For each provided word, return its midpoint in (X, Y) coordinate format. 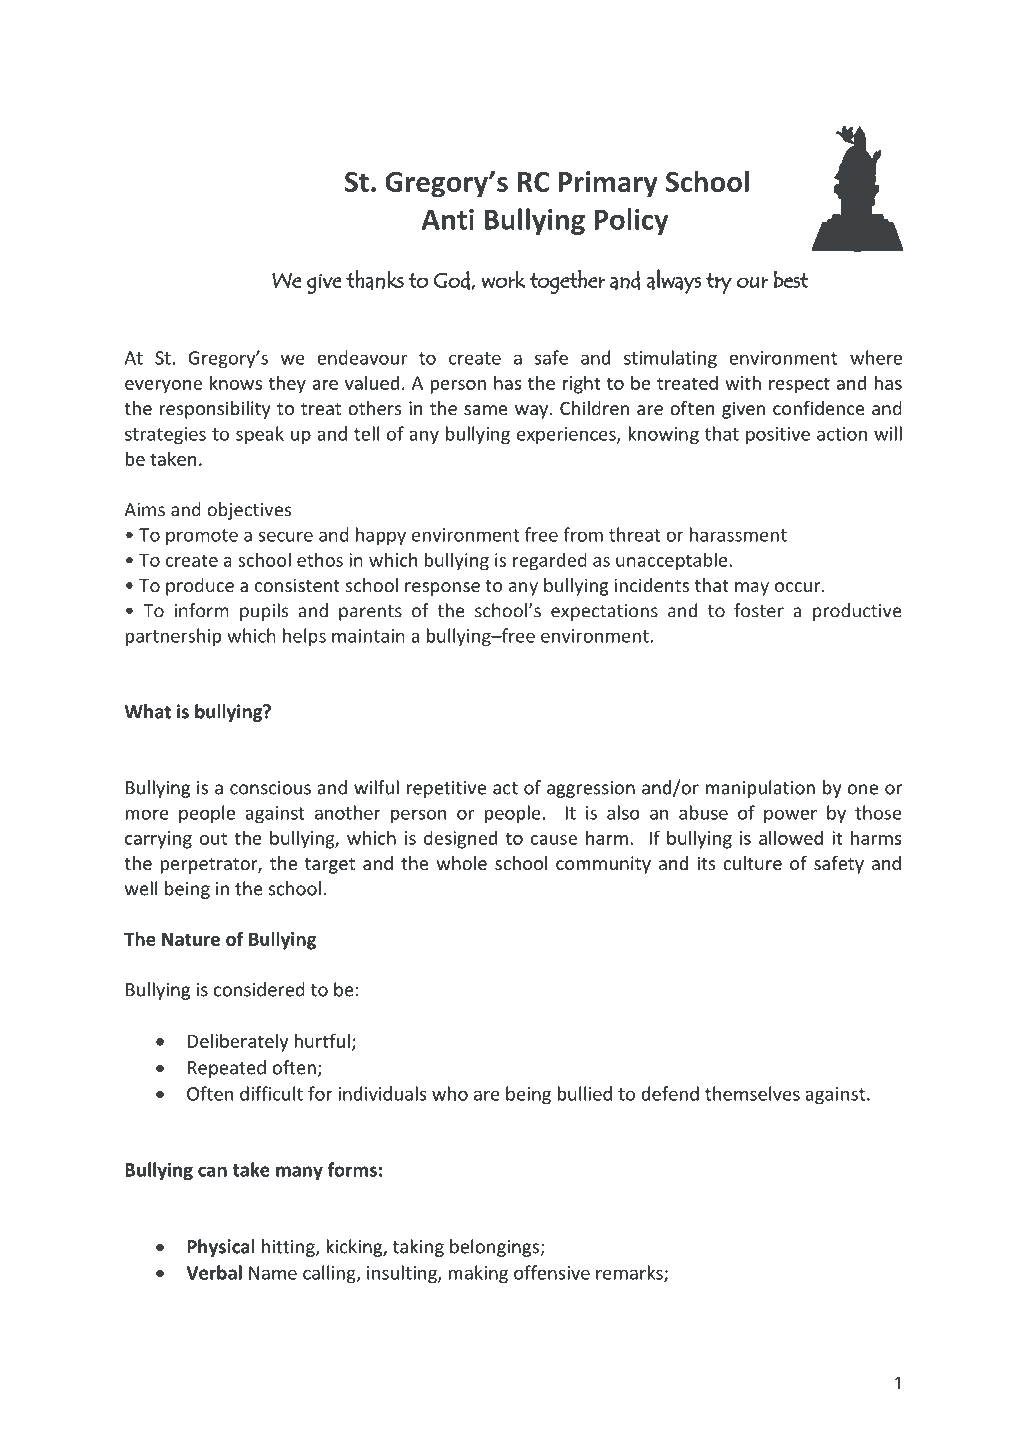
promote (202, 537)
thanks (375, 279)
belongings (495, 1248)
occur (799, 587)
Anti (447, 219)
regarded (550, 561)
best (791, 279)
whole (462, 863)
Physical (221, 1248)
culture (752, 863)
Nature (191, 939)
